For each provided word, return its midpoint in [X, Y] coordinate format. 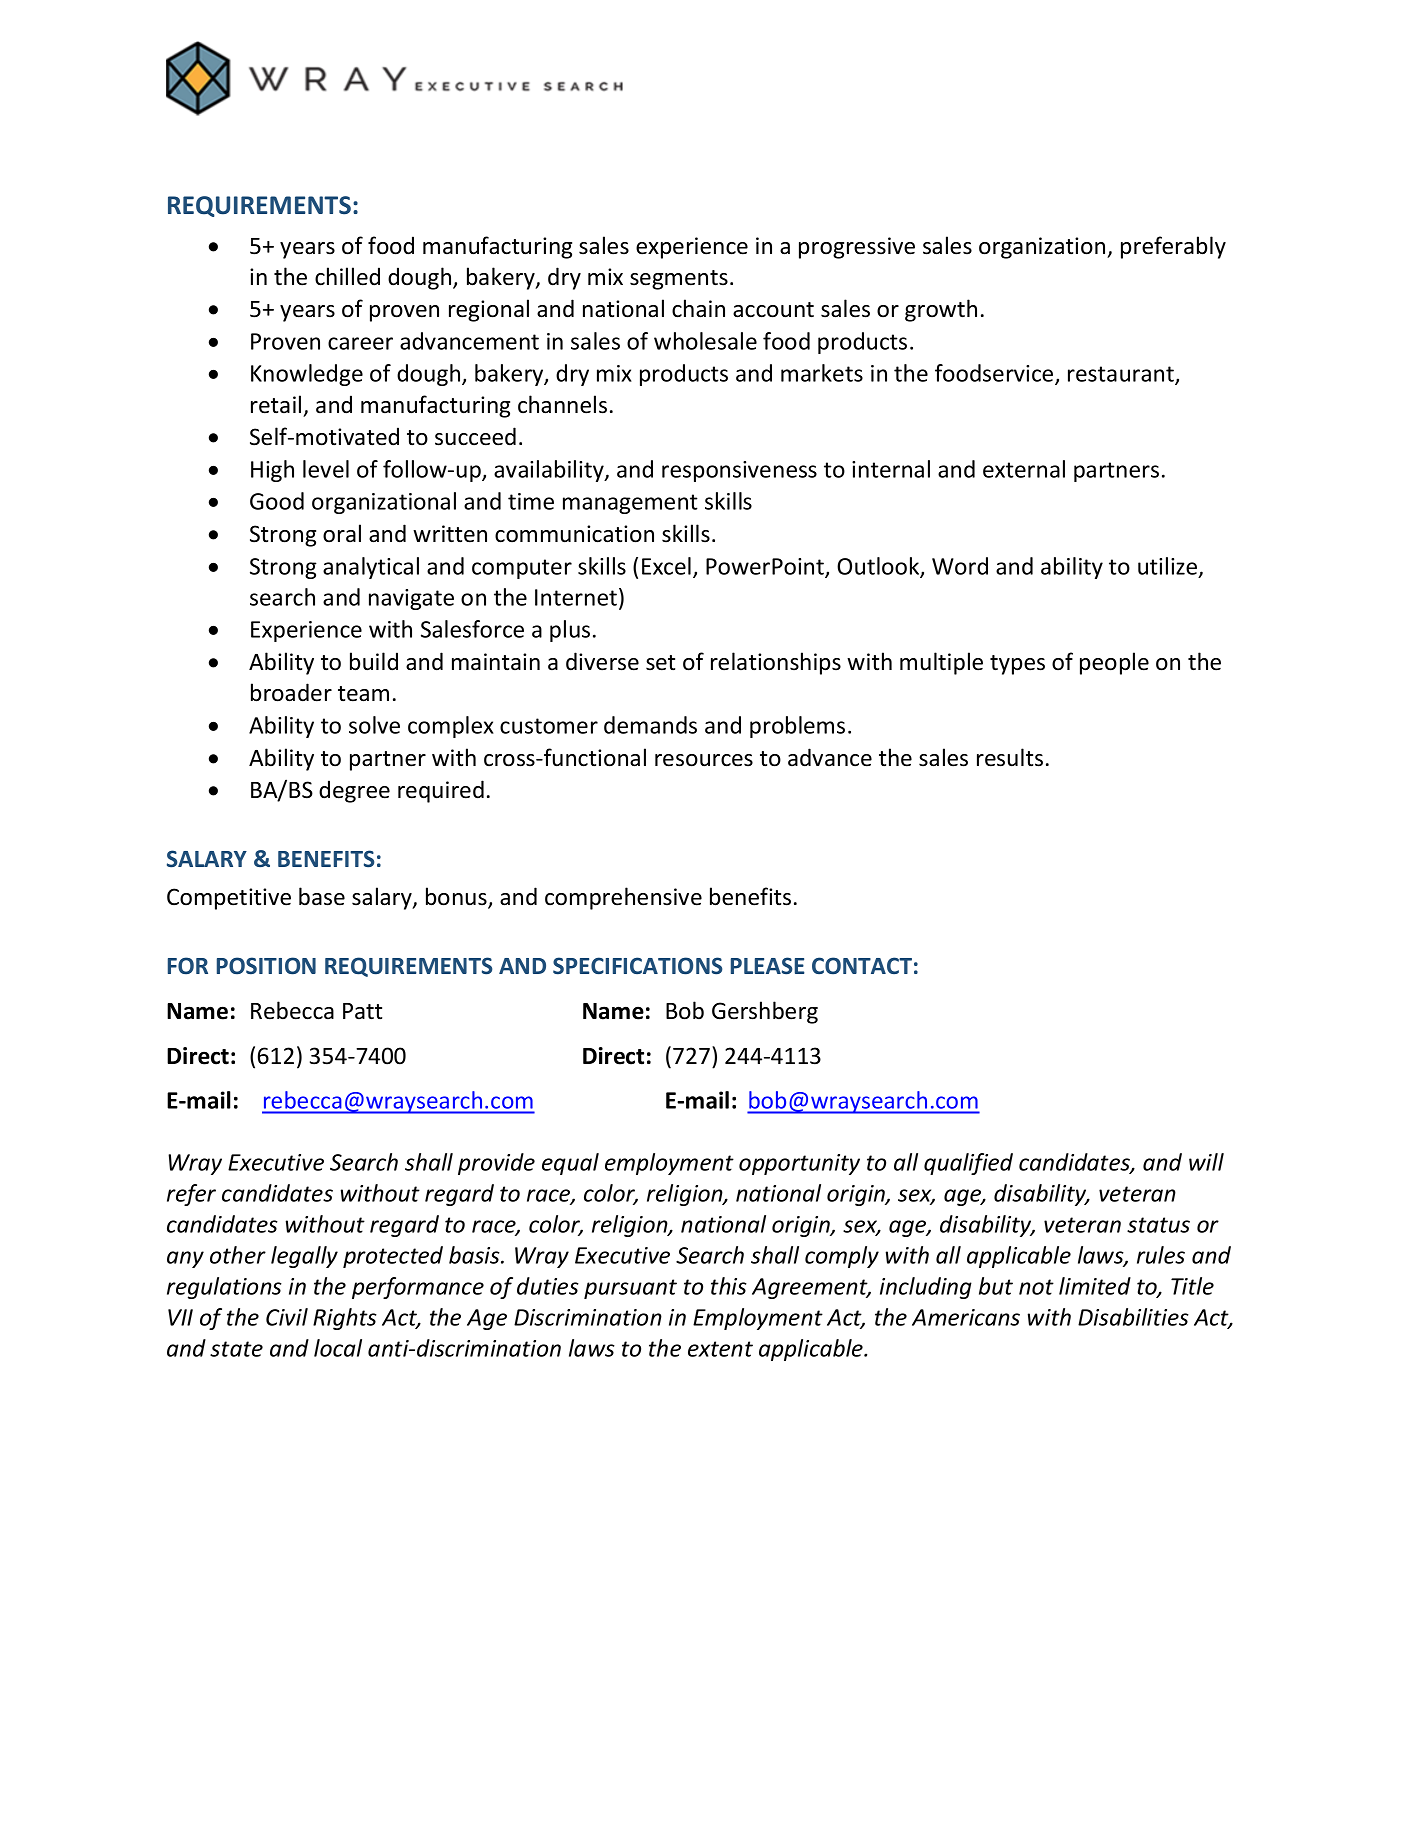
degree [354, 791]
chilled [347, 276]
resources [704, 760]
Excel [666, 566]
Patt [362, 1011]
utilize [1169, 567]
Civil [287, 1317]
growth [941, 310]
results [1010, 757]
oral [342, 533]
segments [679, 280]
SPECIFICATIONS [637, 966]
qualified [968, 1164]
